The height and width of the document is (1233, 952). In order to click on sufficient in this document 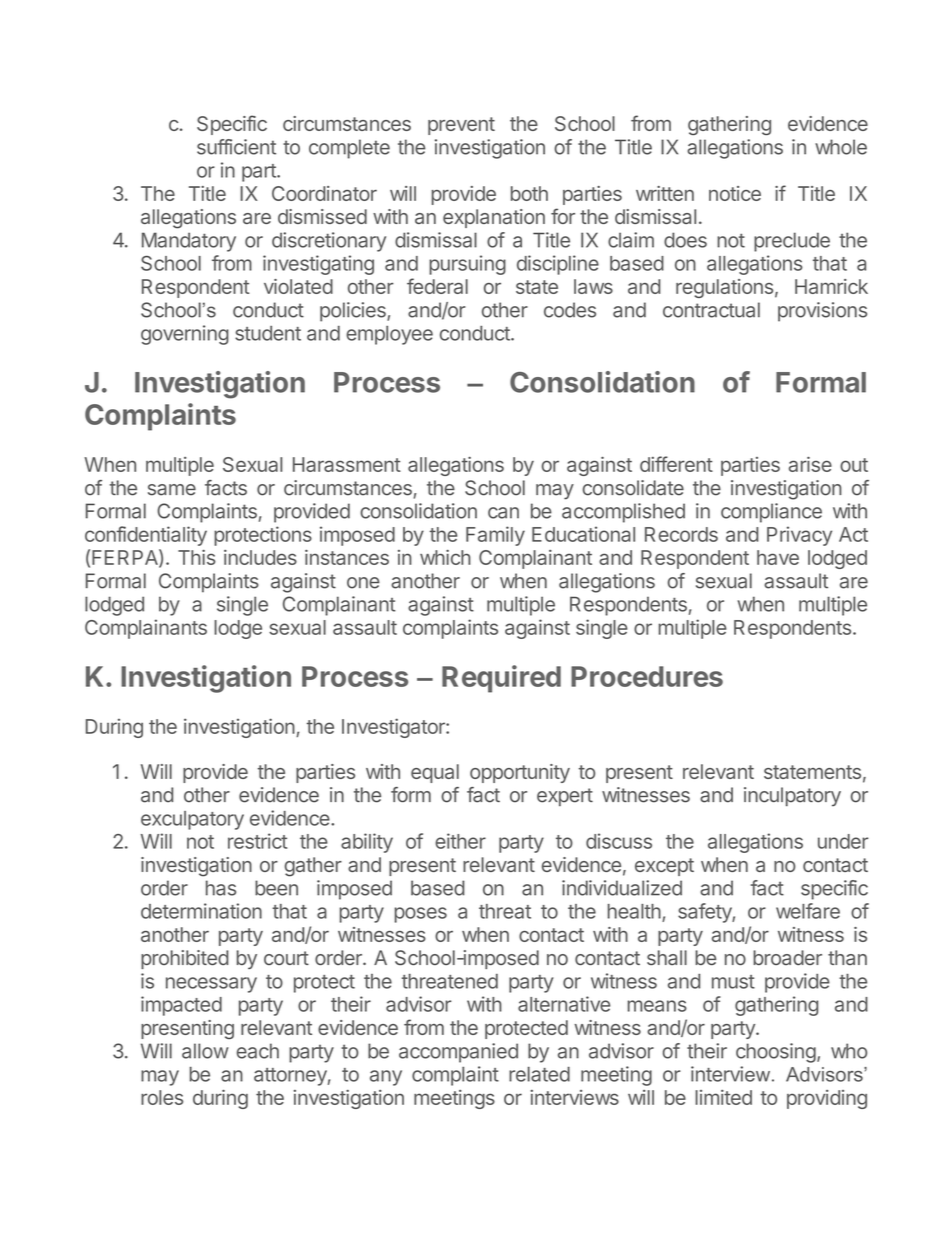, I will do `click(236, 147)`.
